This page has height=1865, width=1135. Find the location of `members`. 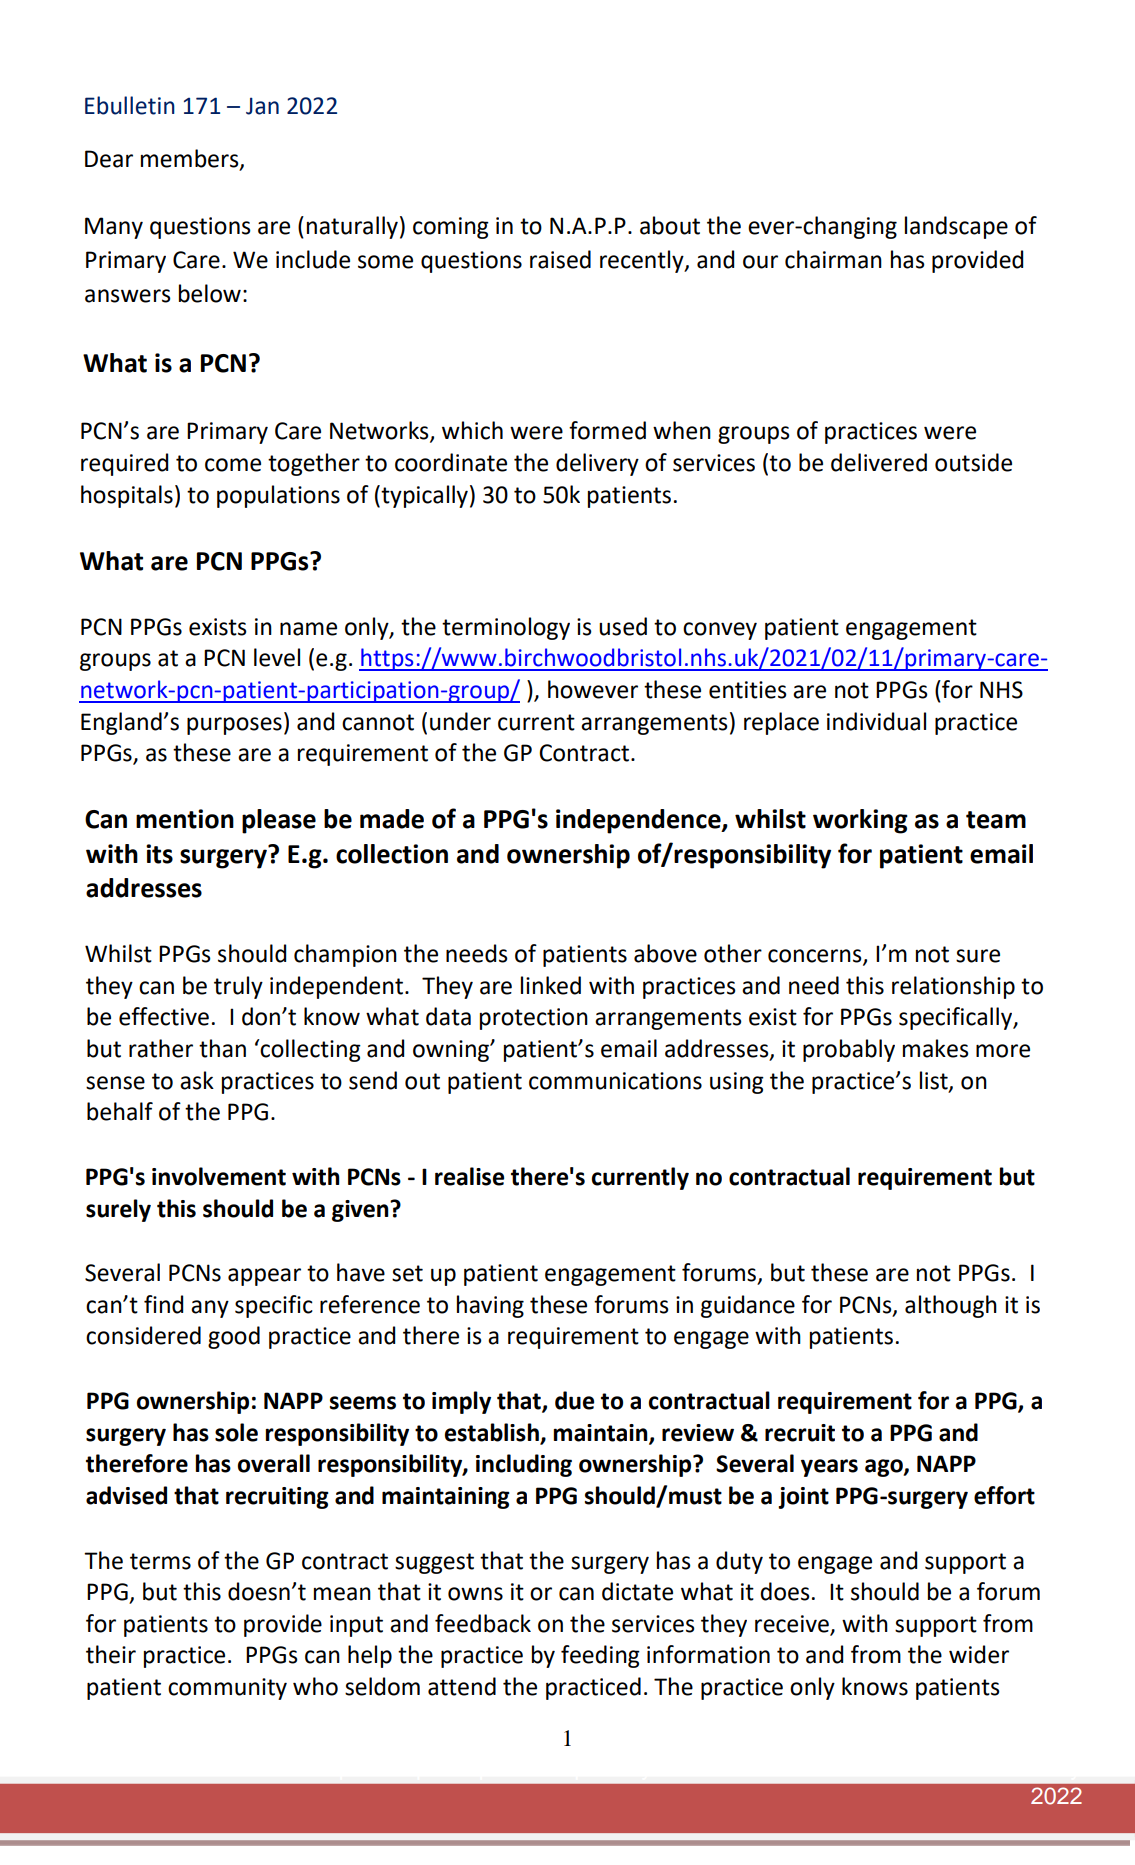

members is located at coordinates (191, 159).
